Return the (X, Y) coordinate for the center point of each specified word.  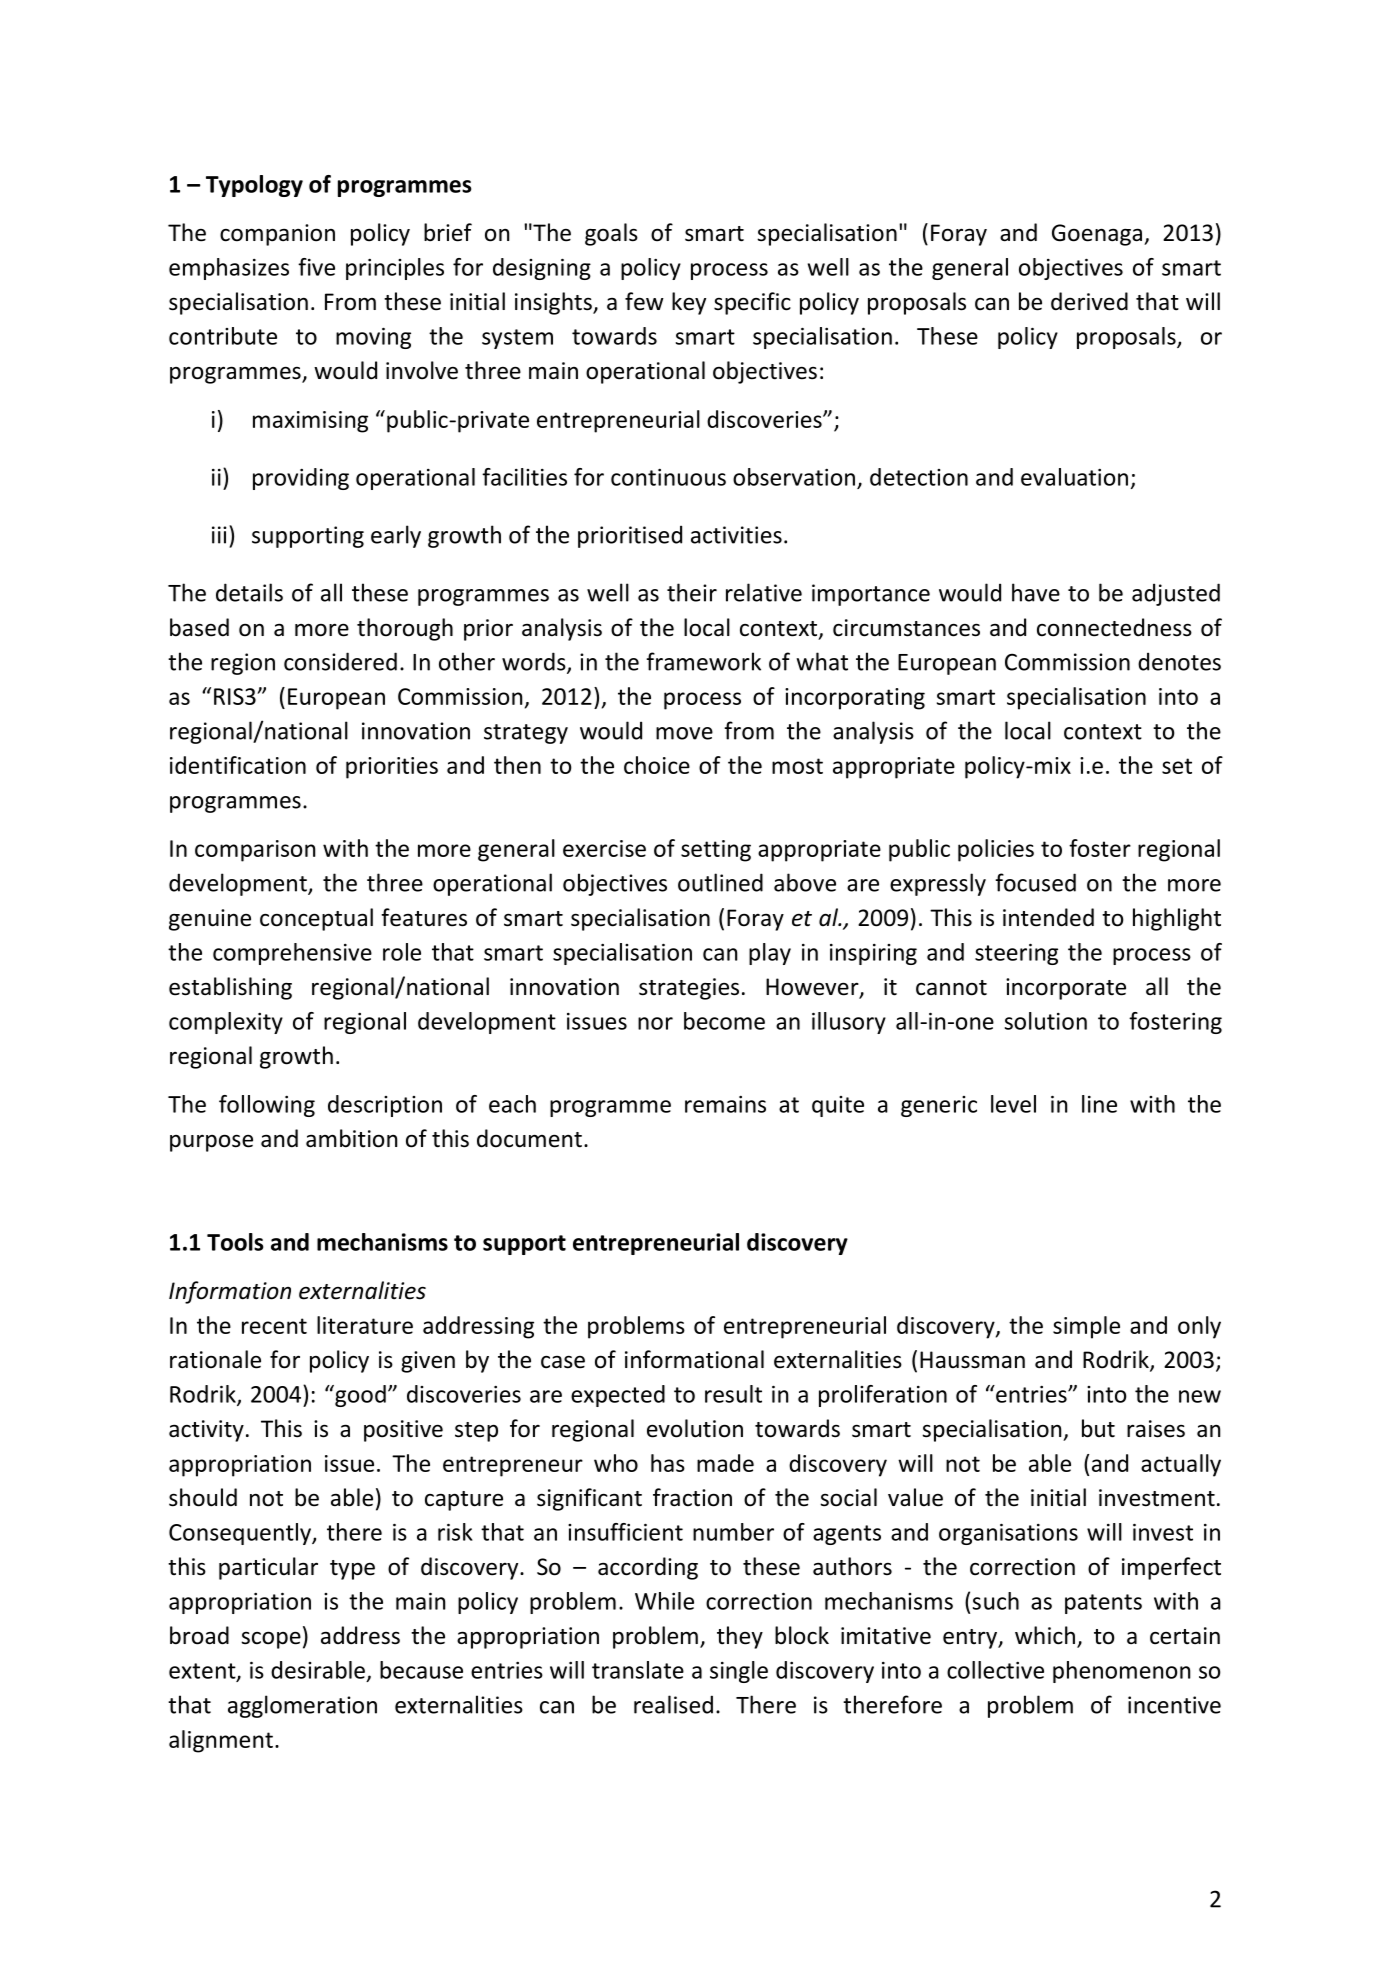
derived (1089, 301)
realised (673, 1704)
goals (611, 234)
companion (277, 235)
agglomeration (302, 1706)
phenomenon (1121, 1672)
